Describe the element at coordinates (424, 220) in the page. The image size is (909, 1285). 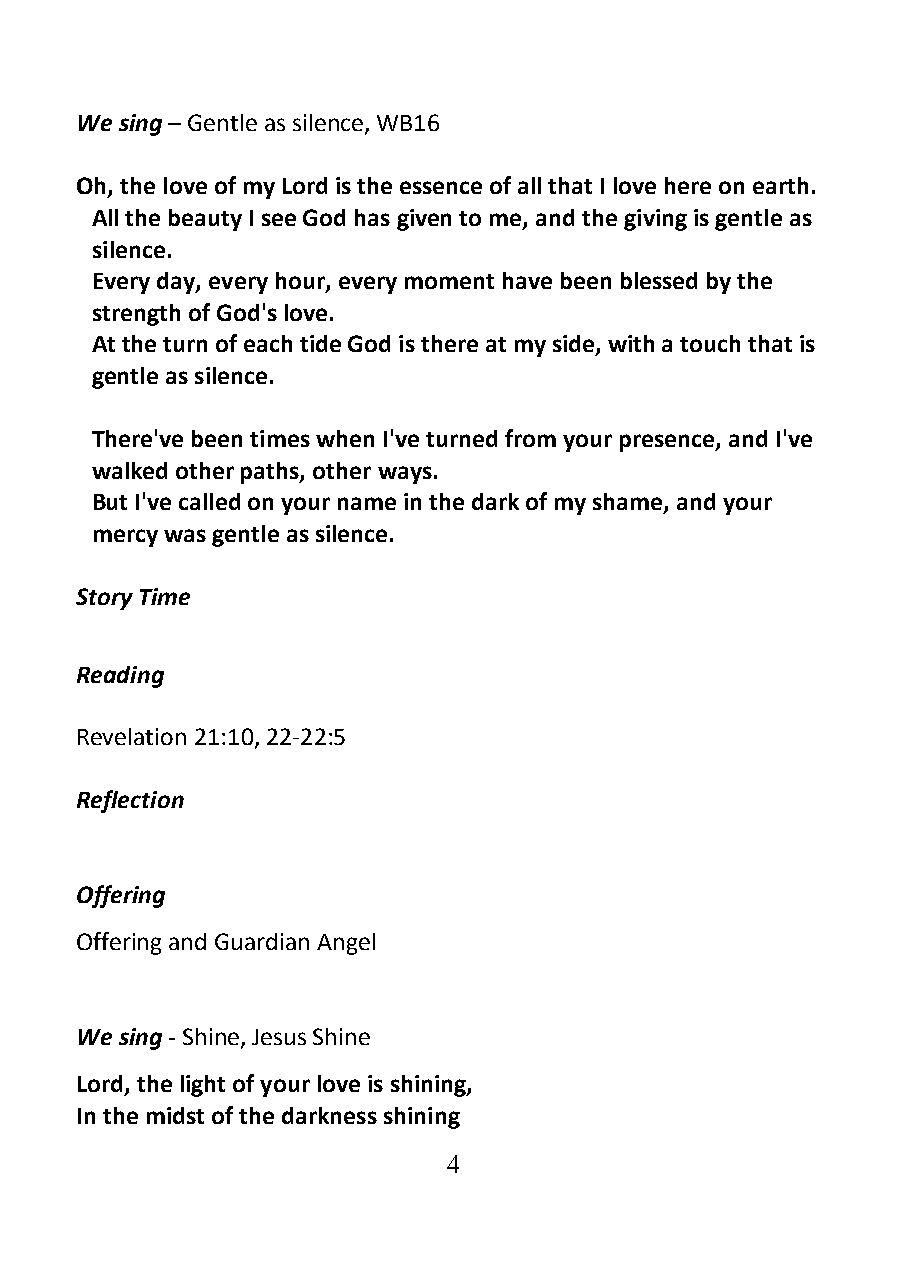
I see `given` at that location.
